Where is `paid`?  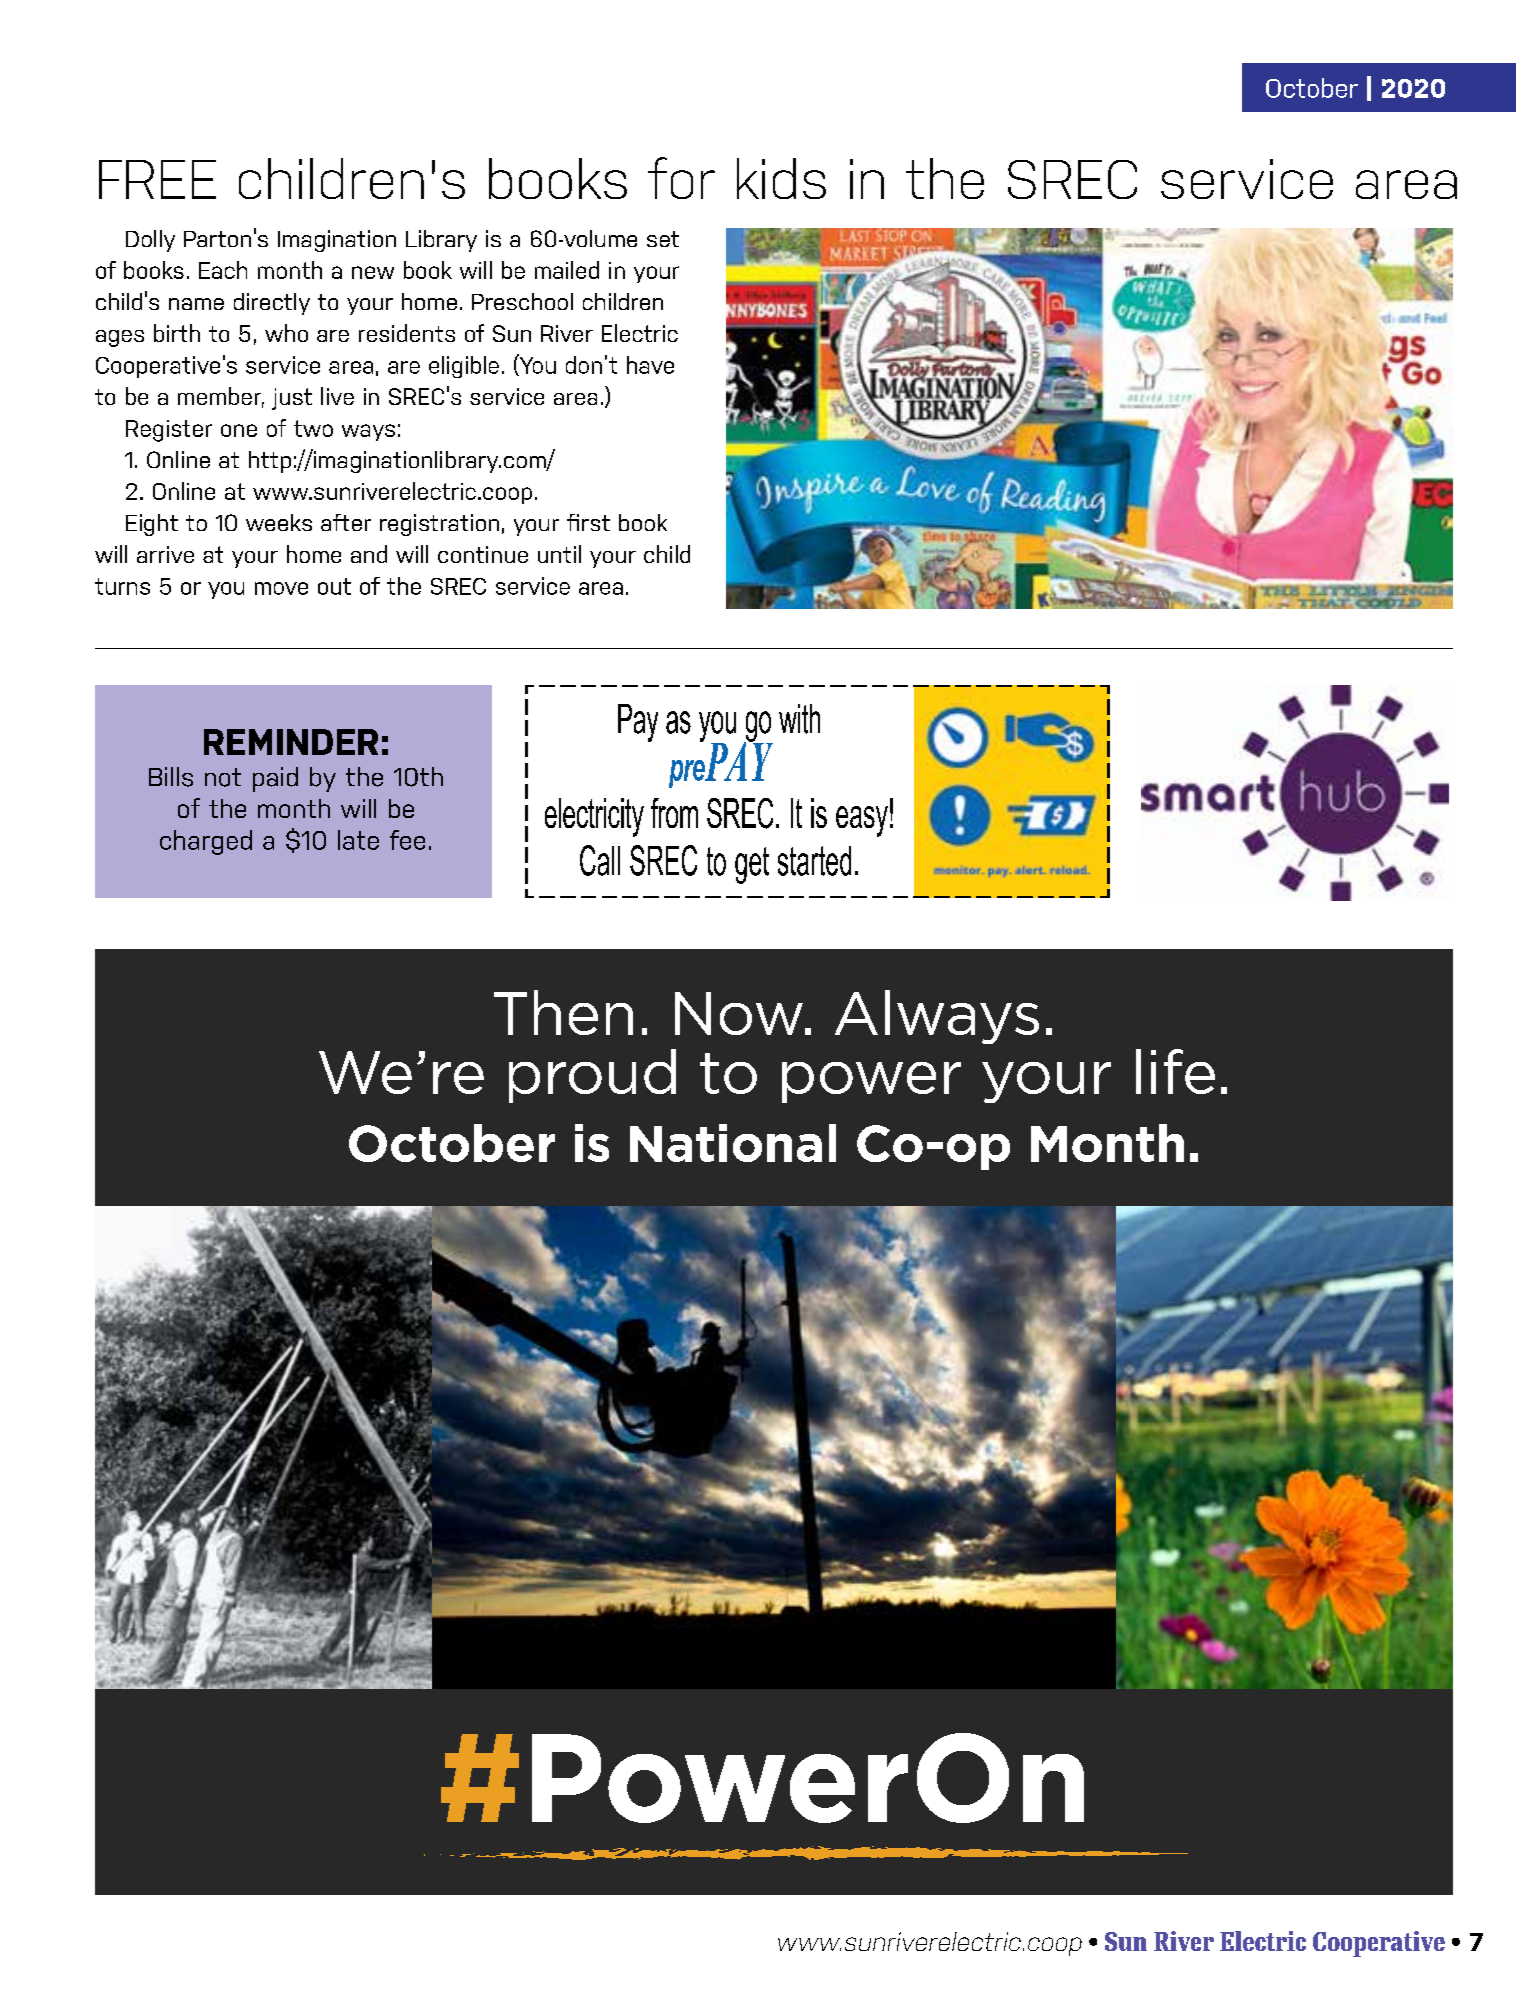
paid is located at coordinates (275, 779).
